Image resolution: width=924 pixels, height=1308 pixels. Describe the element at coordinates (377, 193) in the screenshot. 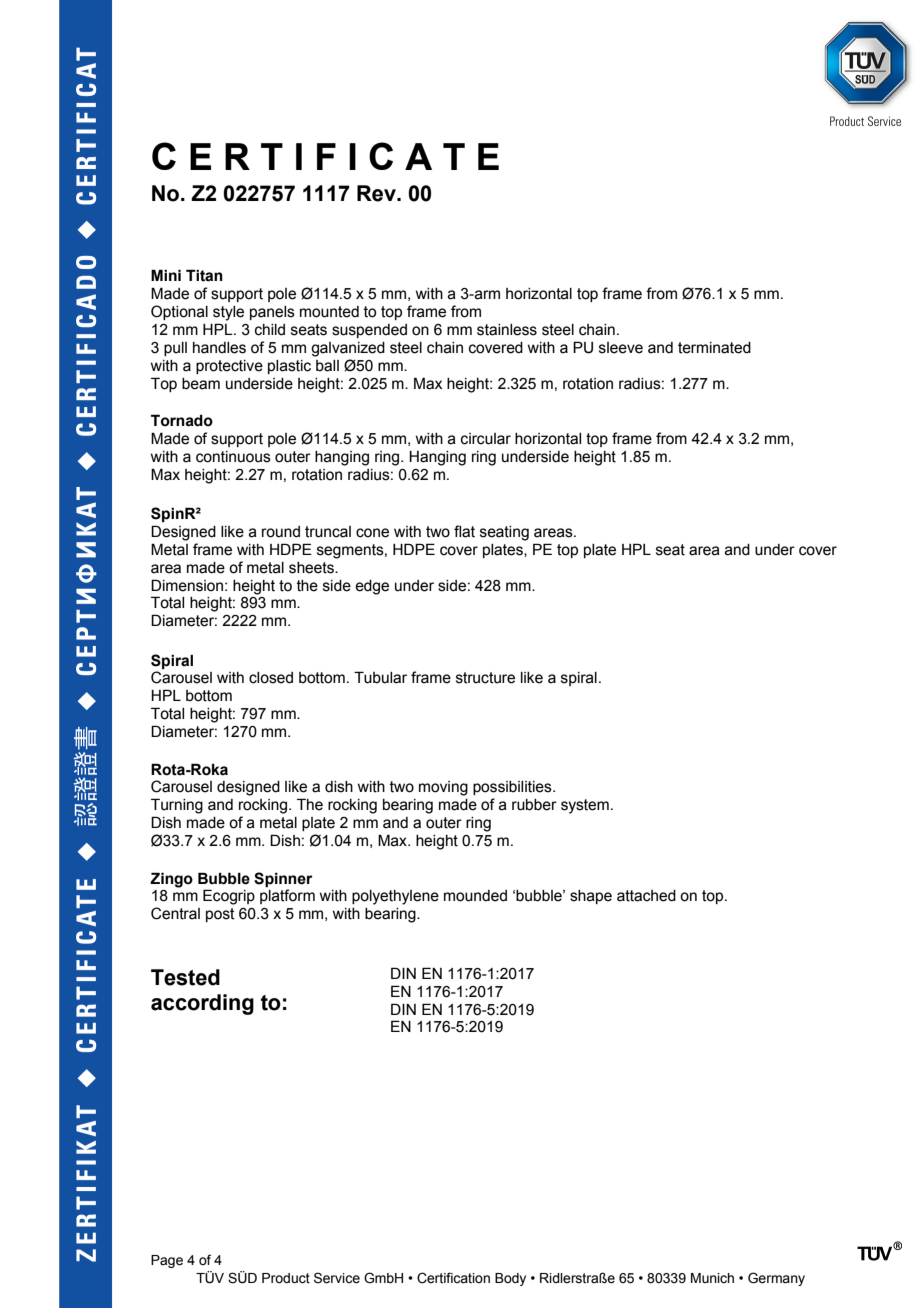

I see `Rev` at that location.
